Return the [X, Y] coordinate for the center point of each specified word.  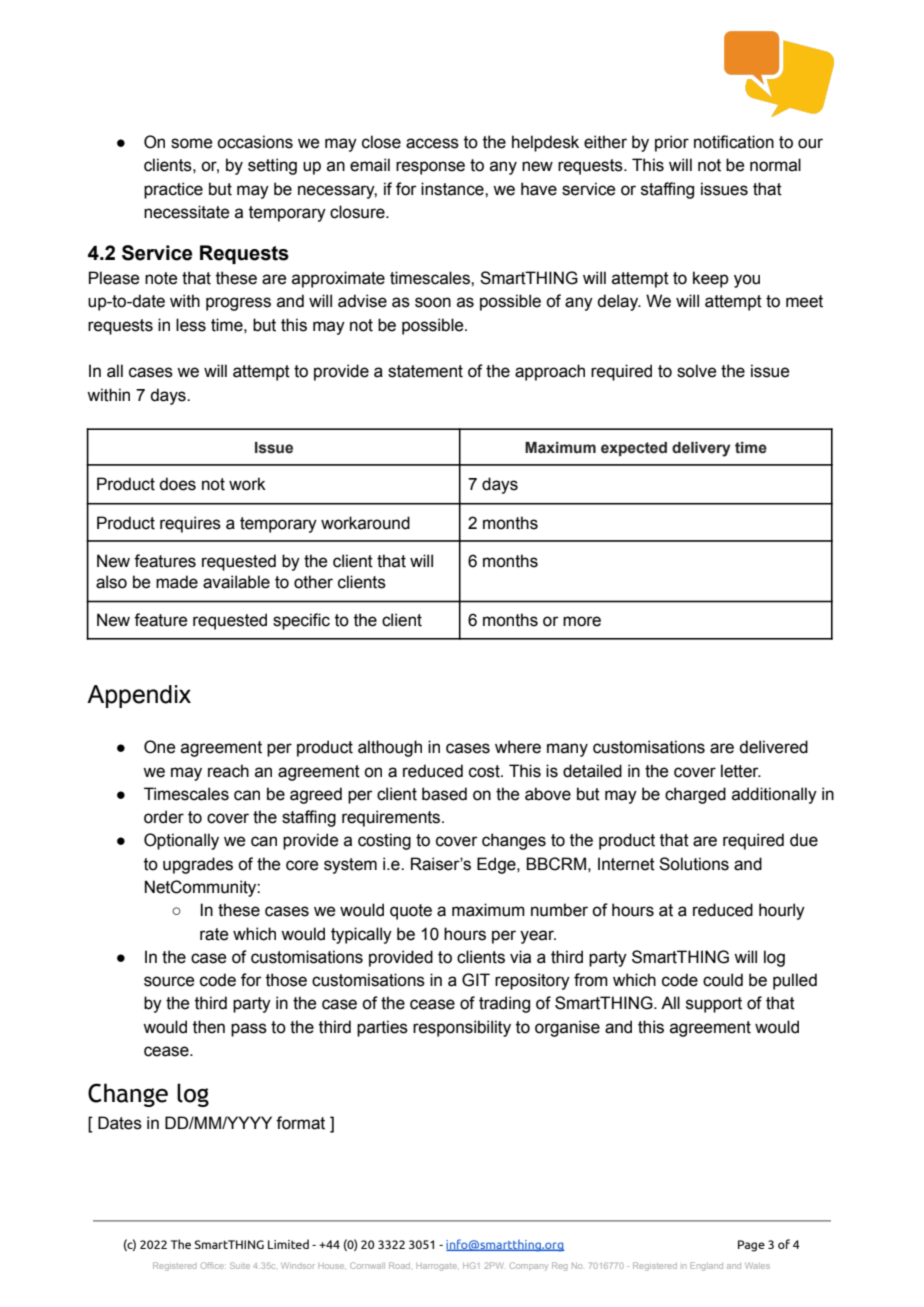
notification [734, 142]
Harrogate [437, 1267]
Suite [240, 1265]
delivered [773, 747]
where [518, 747]
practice [173, 190]
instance [453, 189]
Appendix [139, 696]
